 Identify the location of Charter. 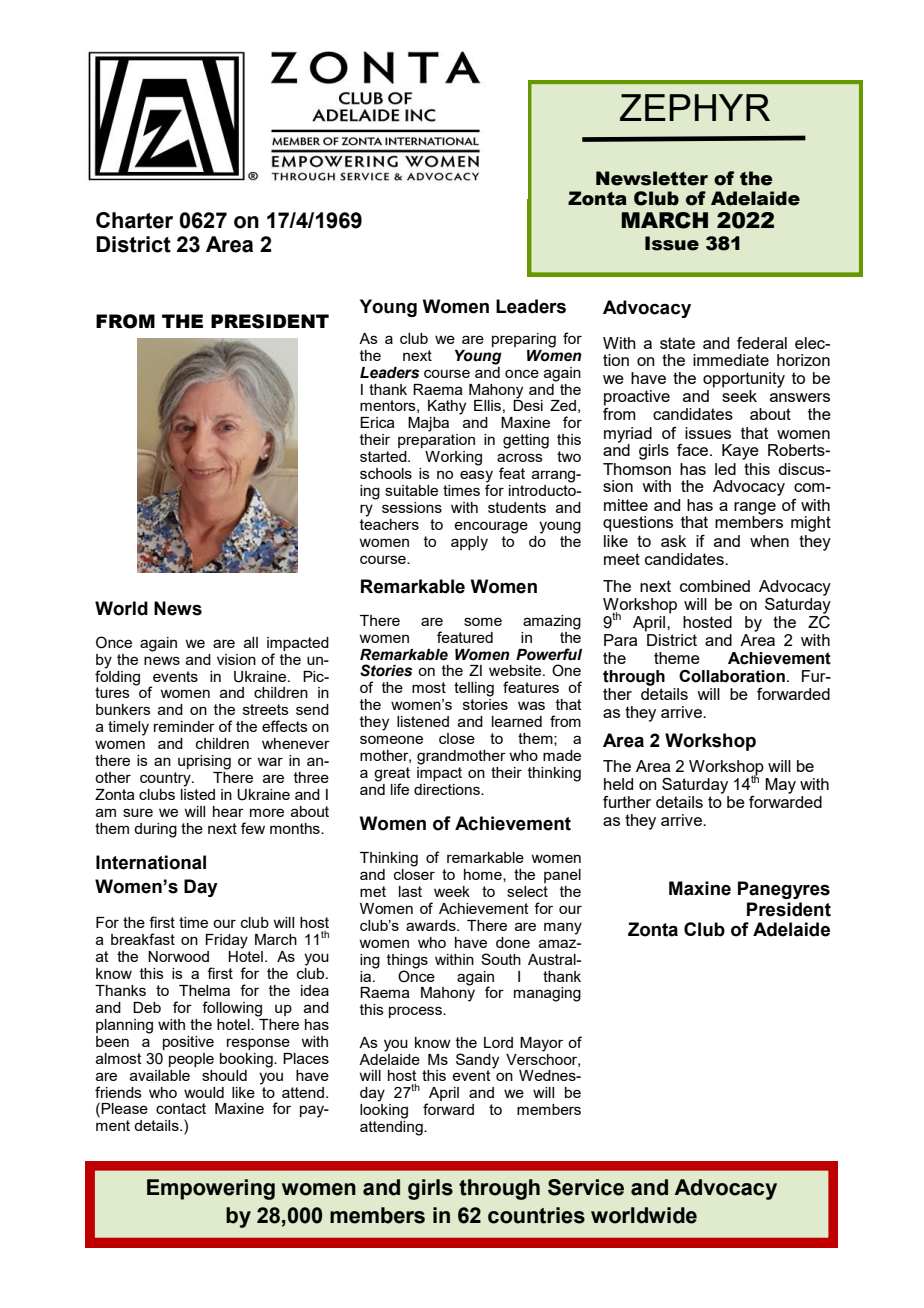
(134, 220).
